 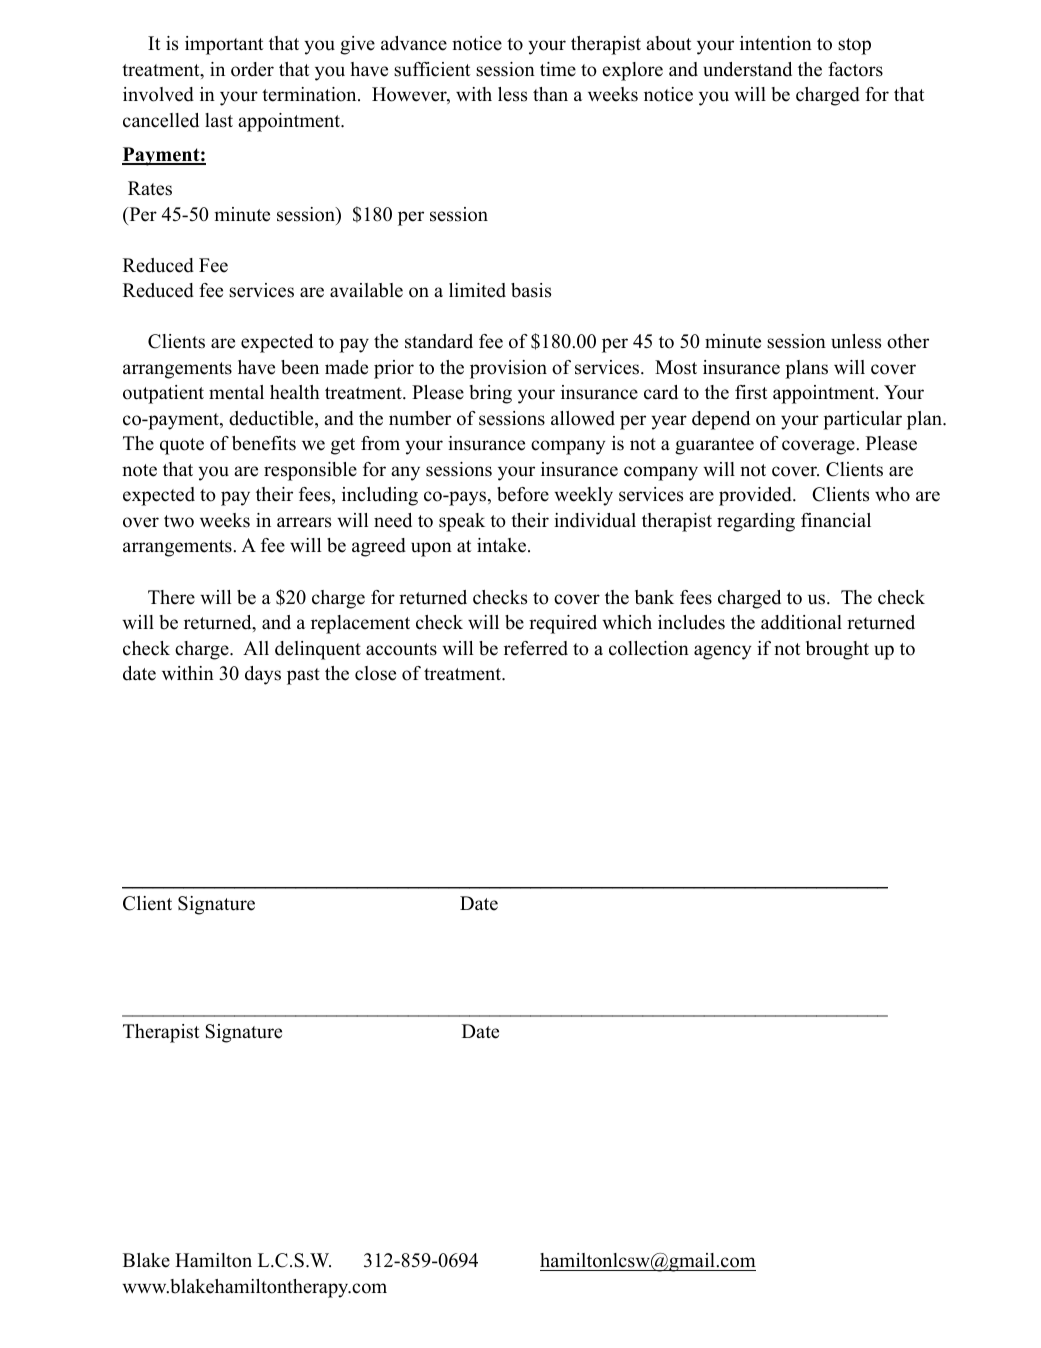 What do you see at coordinates (747, 69) in the screenshot?
I see `understand` at bounding box center [747, 69].
